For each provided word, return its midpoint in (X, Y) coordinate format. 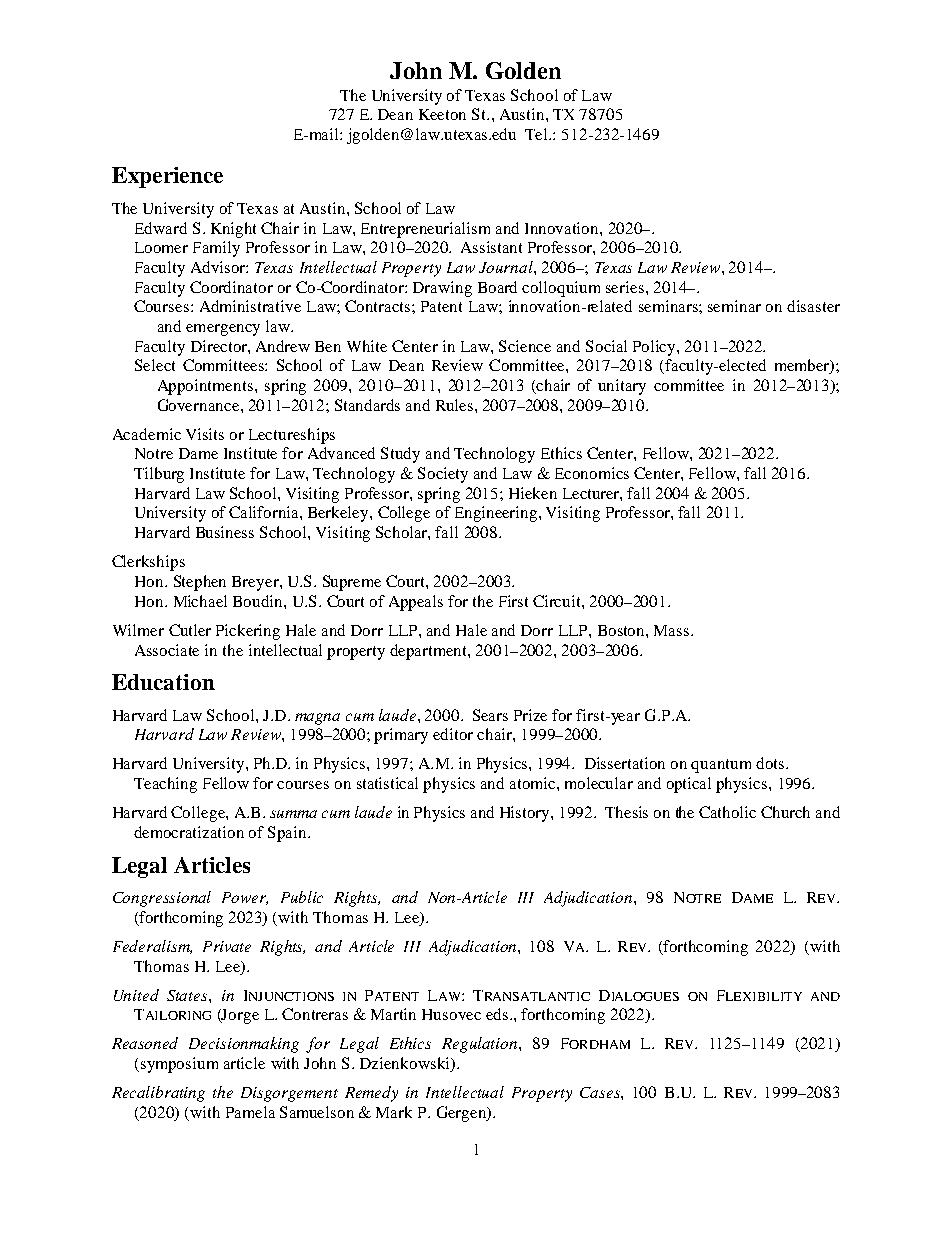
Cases (601, 1092)
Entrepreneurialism (425, 230)
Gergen (462, 1114)
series (625, 287)
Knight (233, 230)
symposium (179, 1065)
